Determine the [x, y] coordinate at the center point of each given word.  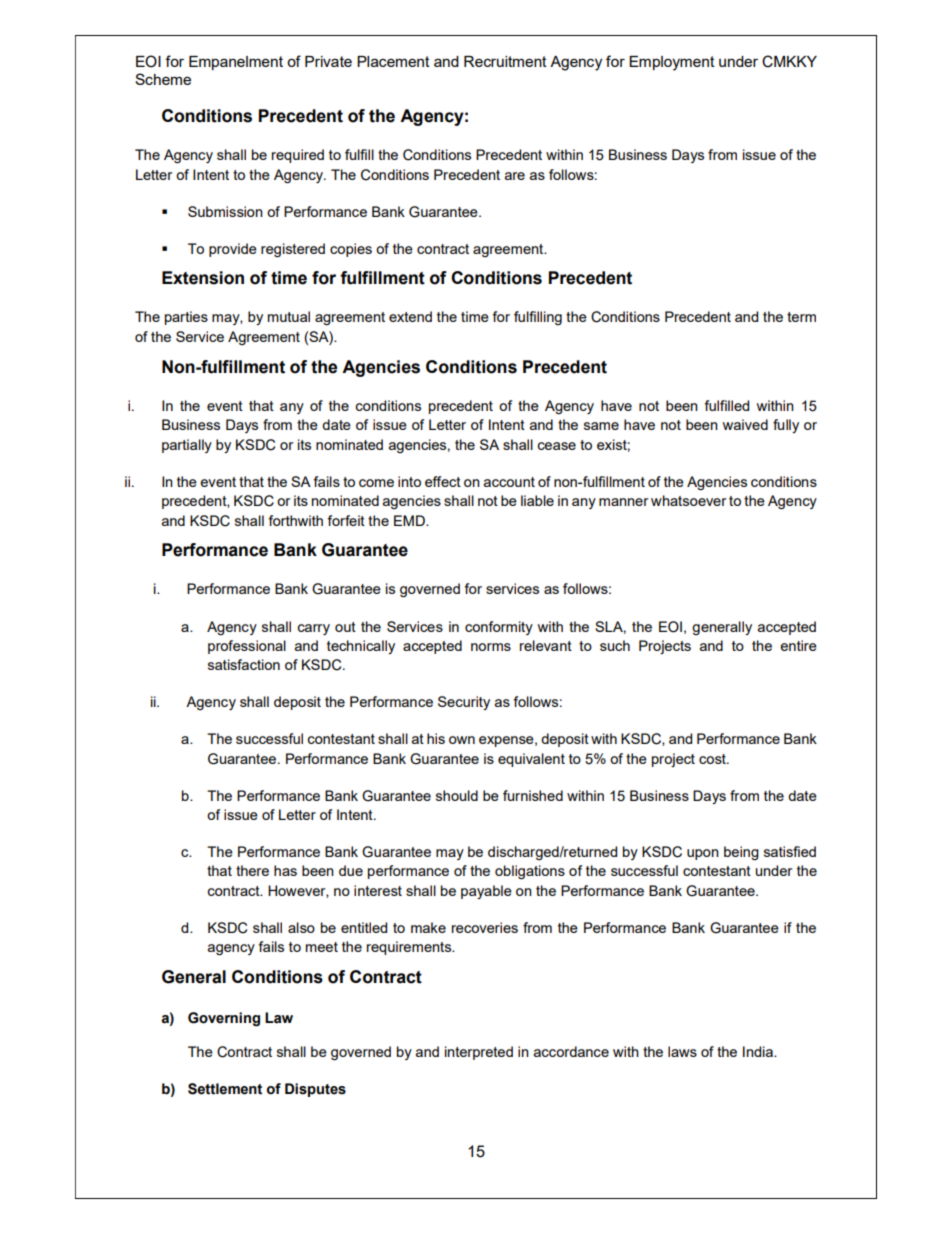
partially [187, 446]
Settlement [225, 1089]
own [462, 740]
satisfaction [244, 664]
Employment [672, 63]
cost [713, 759]
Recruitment [505, 61]
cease [556, 446]
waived [745, 424]
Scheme [163, 79]
